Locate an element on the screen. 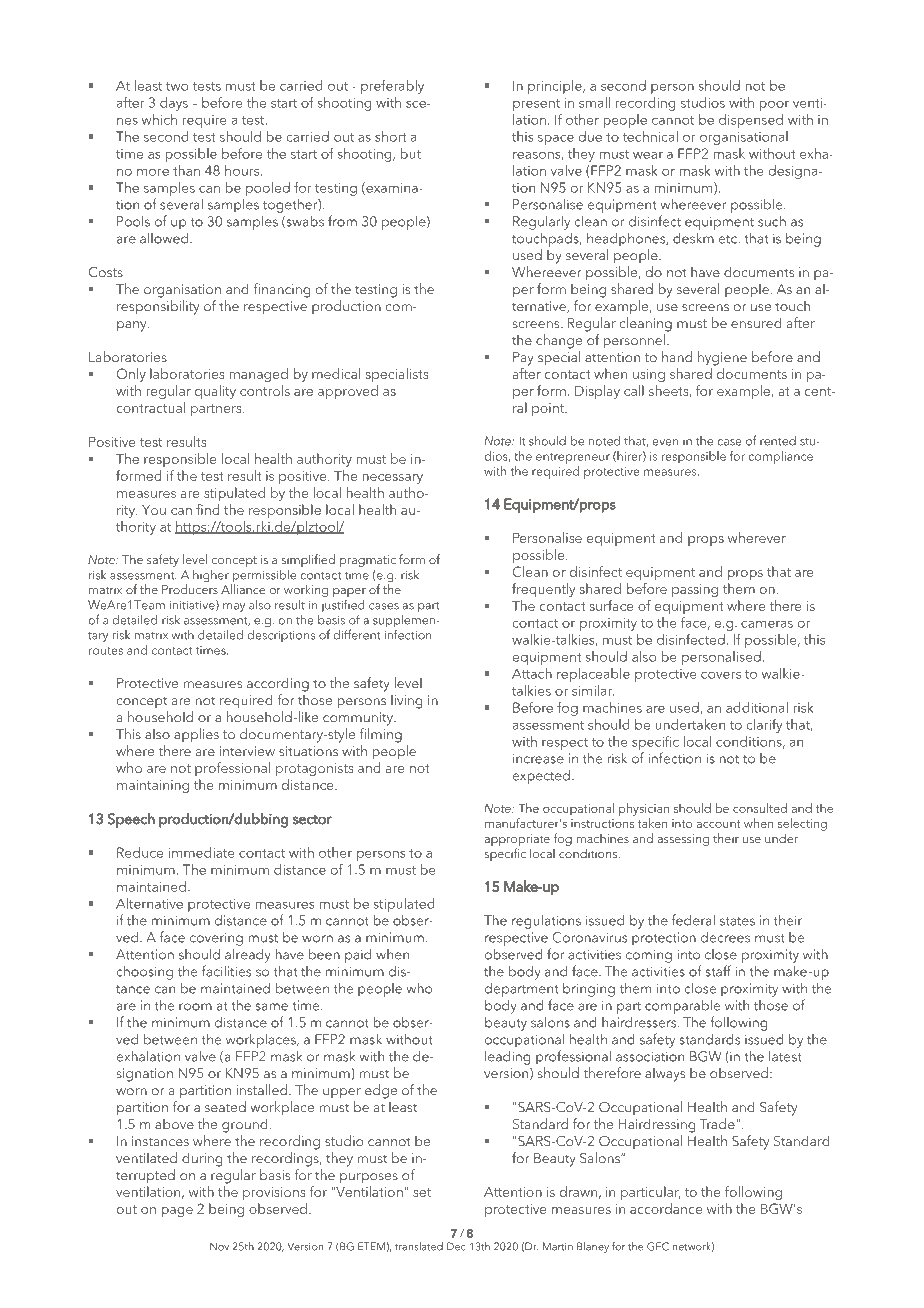 This screenshot has width=924, height=1308. page is located at coordinates (177, 1212).
